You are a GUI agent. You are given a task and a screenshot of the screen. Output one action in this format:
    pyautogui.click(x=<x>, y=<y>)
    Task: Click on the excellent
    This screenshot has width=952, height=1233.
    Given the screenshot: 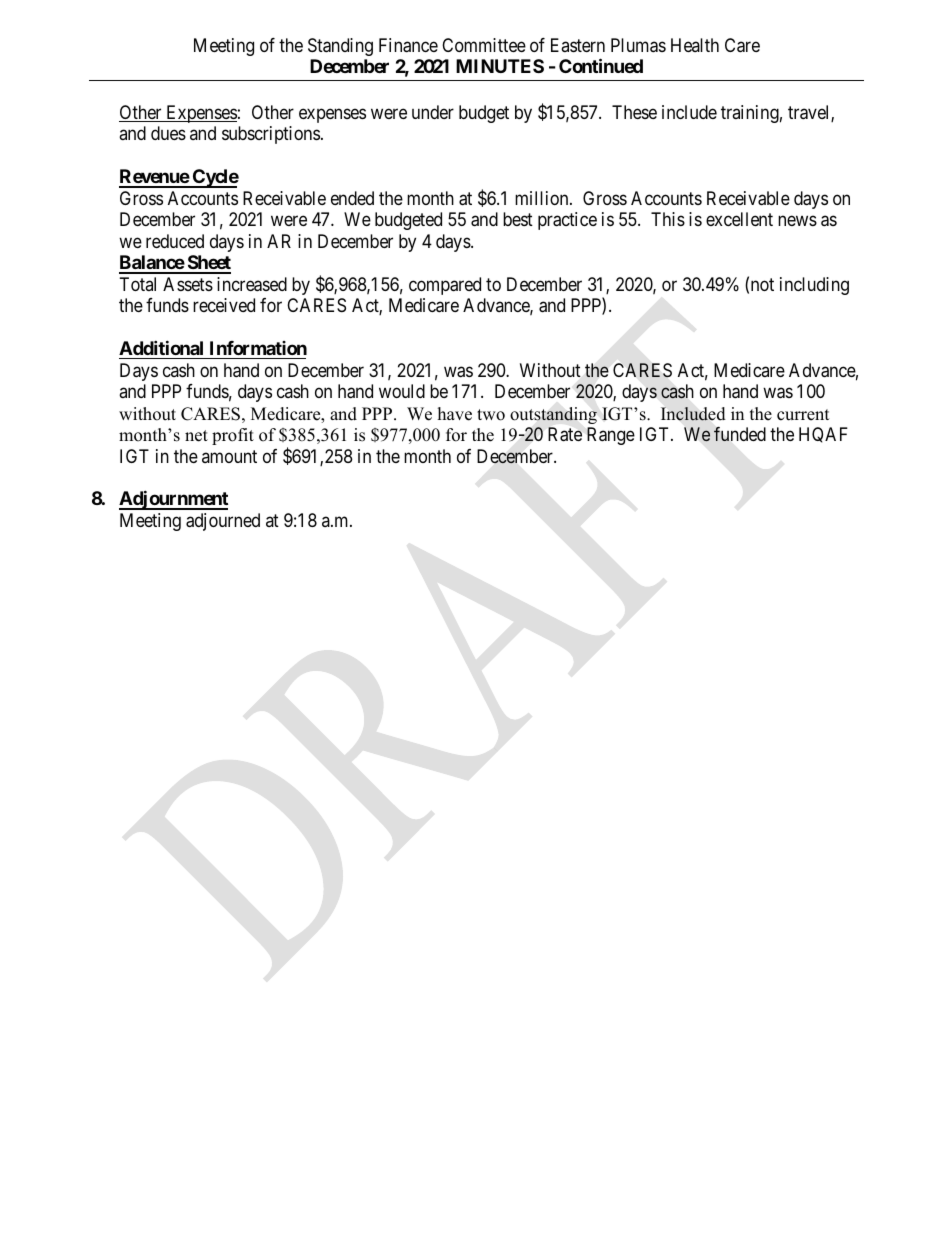 What is the action you would take?
    pyautogui.click(x=739, y=219)
